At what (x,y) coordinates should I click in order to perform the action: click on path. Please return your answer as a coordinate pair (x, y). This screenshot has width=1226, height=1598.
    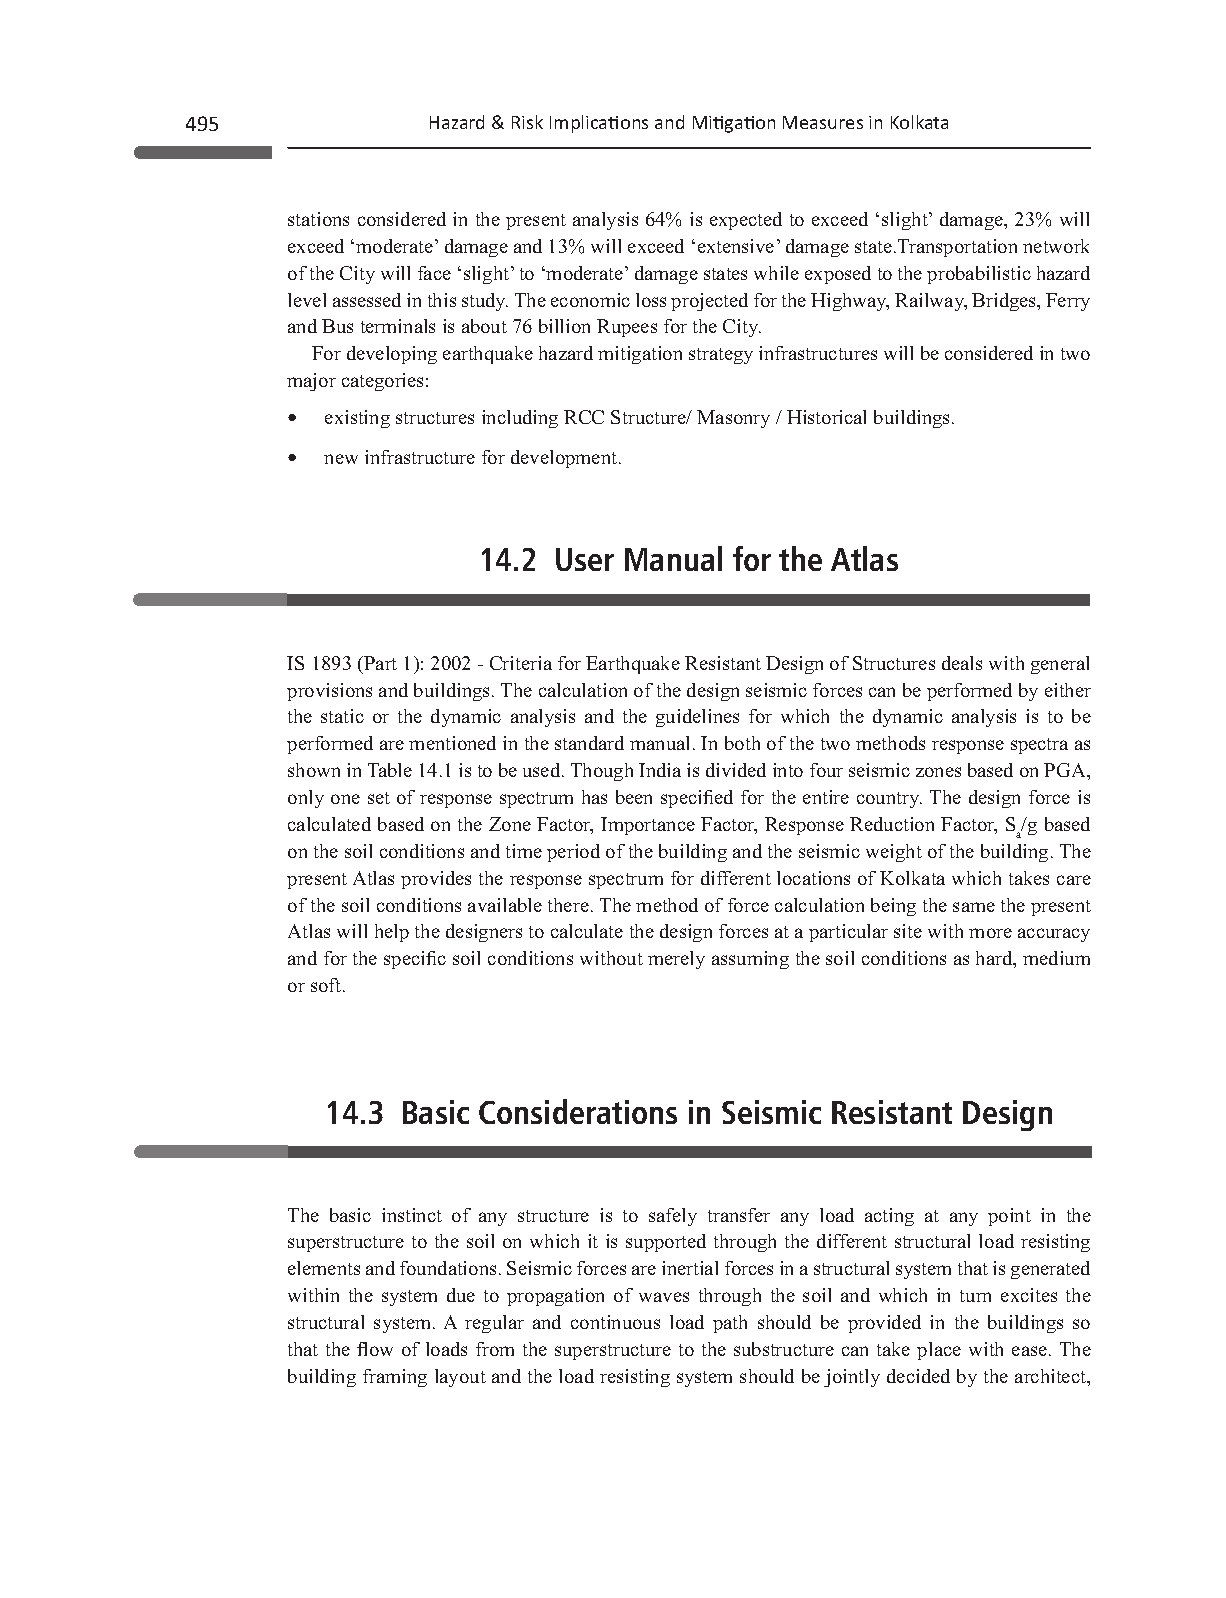
    Looking at the image, I should click on (730, 1324).
